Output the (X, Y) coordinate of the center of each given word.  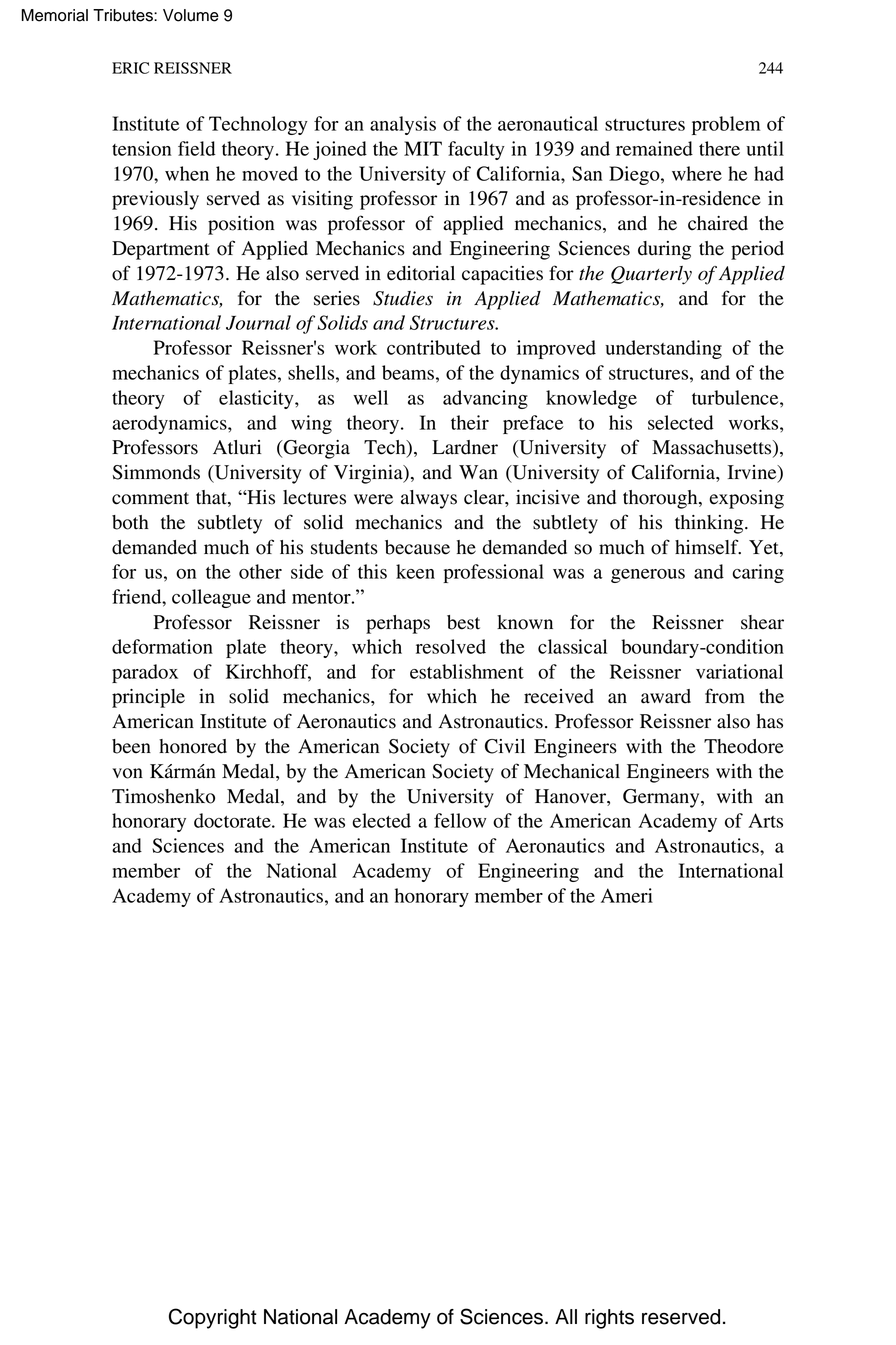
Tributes (124, 15)
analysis (403, 125)
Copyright (213, 1318)
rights (609, 1319)
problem (726, 125)
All (566, 1316)
